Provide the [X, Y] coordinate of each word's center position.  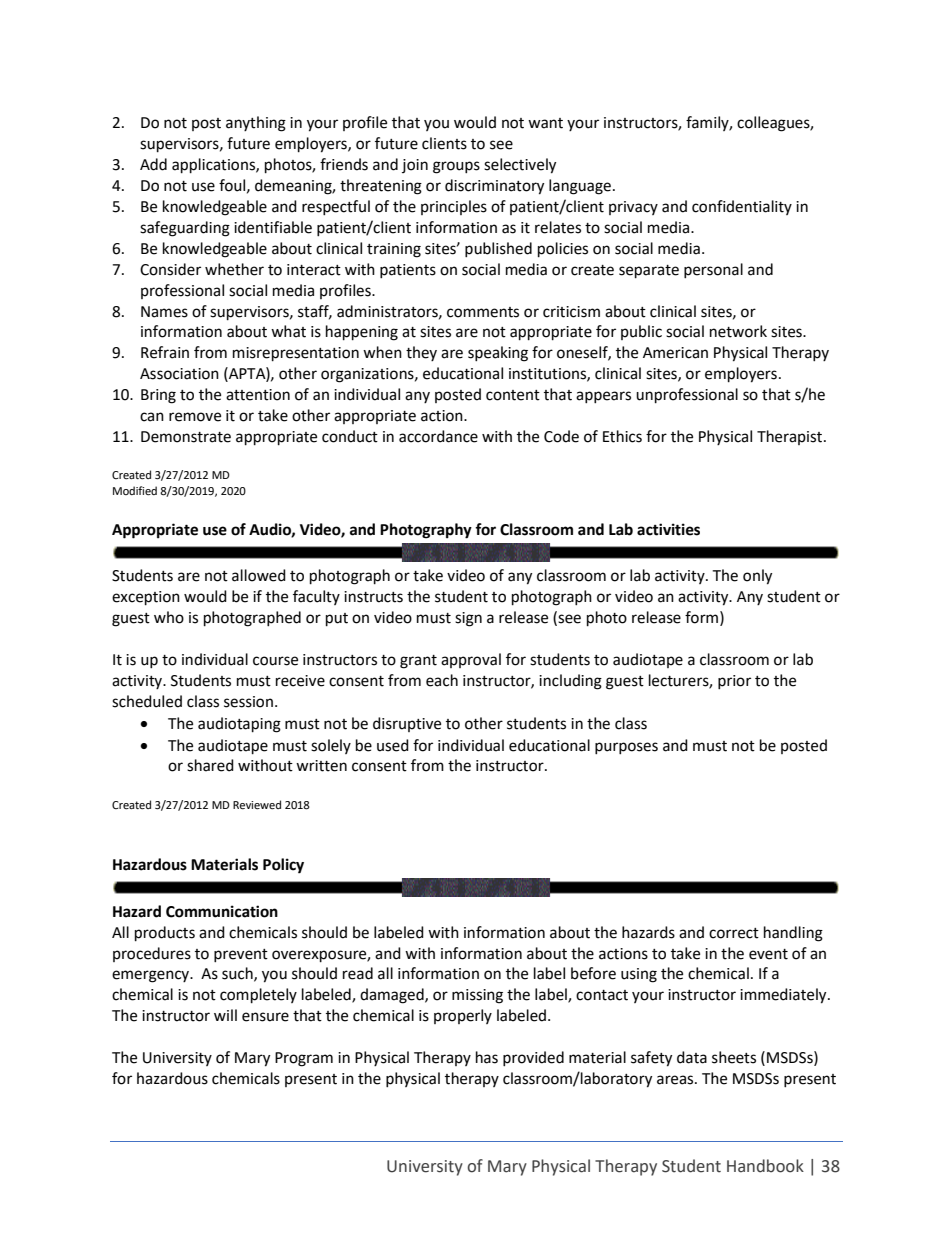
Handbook [765, 1166]
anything [256, 124]
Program [304, 1059]
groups [456, 167]
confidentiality [742, 207]
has [487, 1057]
